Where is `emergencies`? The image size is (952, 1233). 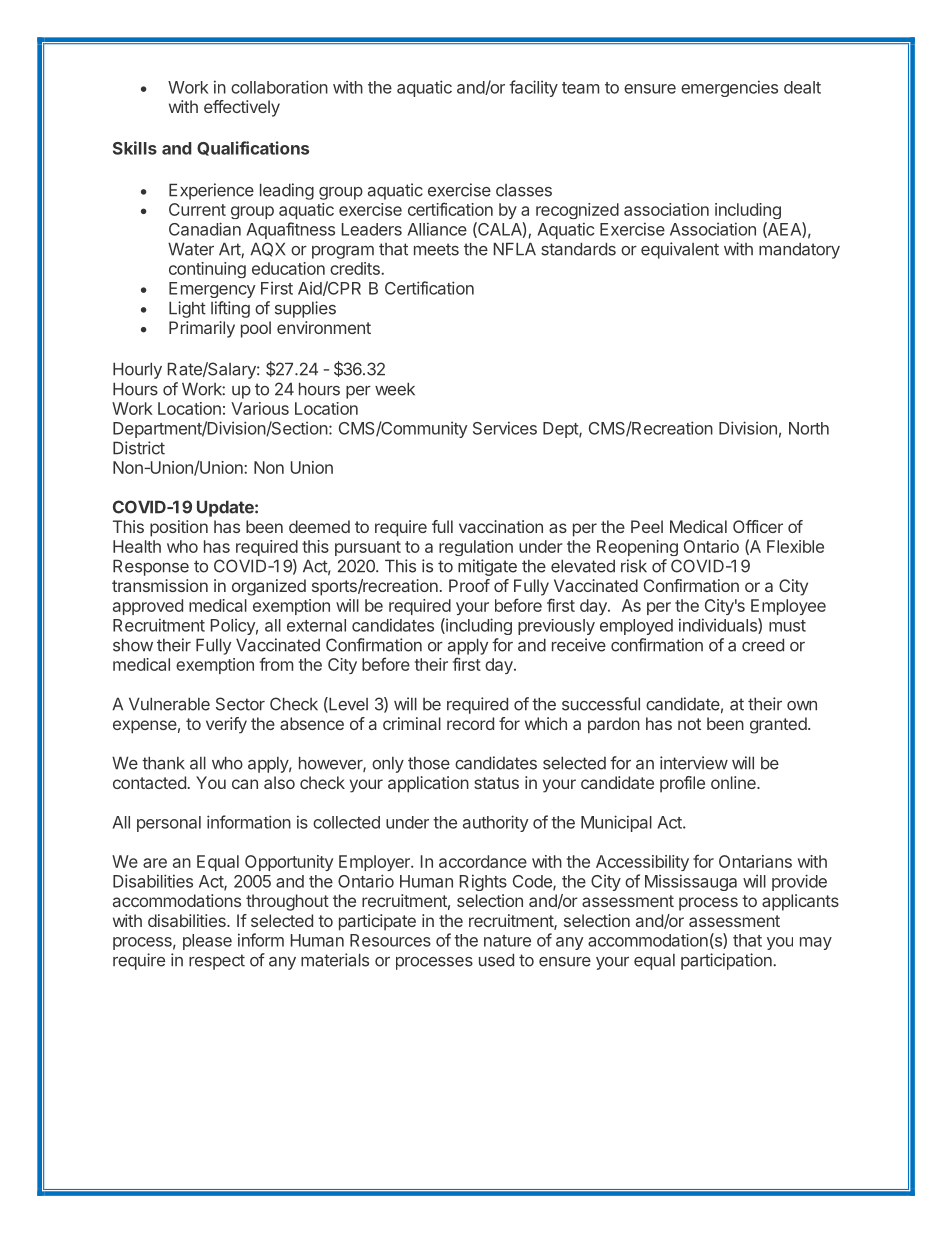 emergencies is located at coordinates (729, 88).
